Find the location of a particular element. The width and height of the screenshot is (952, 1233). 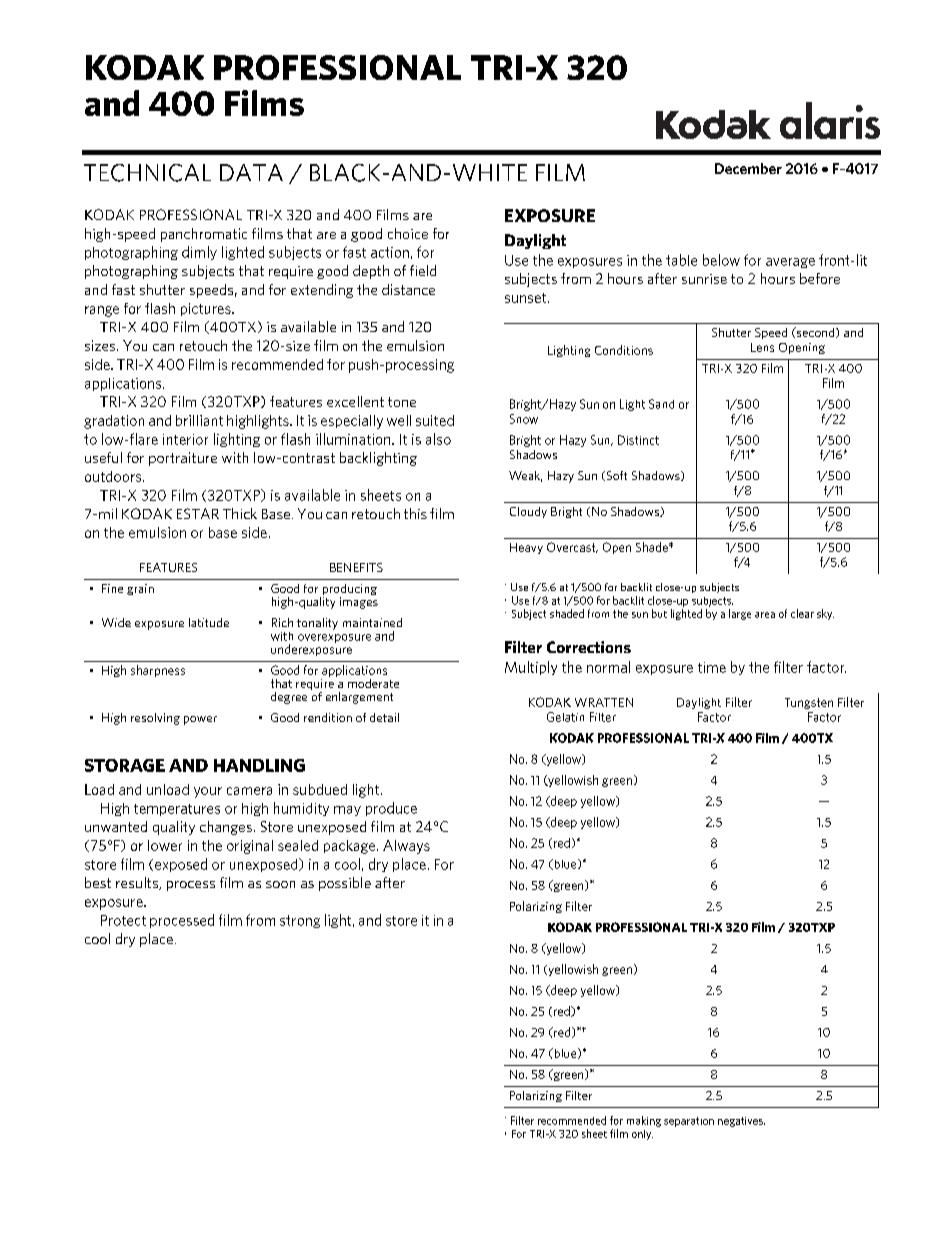

sharpness is located at coordinates (158, 671).
